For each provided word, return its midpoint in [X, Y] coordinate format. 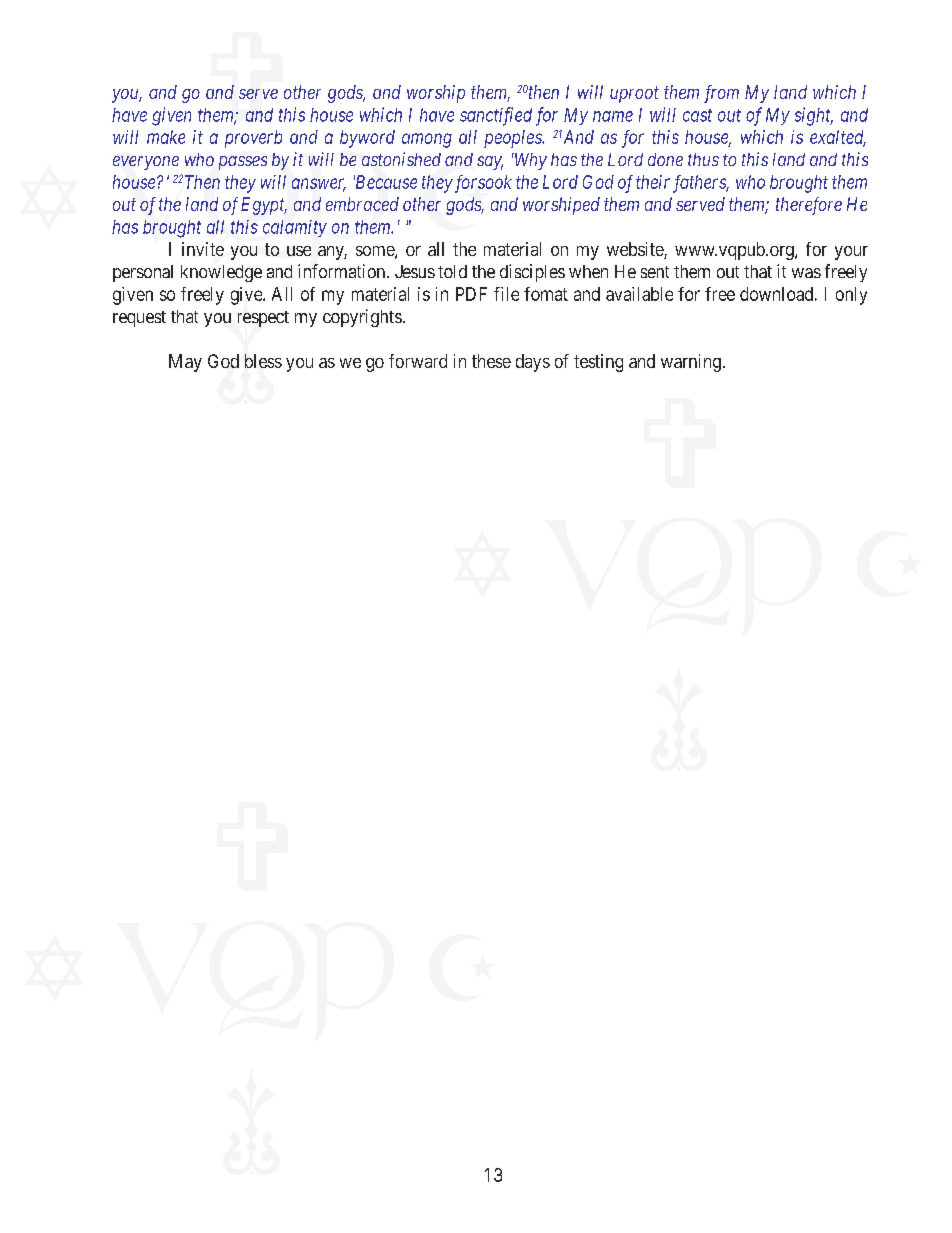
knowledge [221, 273]
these [491, 361]
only [851, 296]
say [490, 163]
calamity [295, 228]
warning [691, 363]
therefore [809, 206]
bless [263, 361]
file [506, 294]
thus [703, 159]
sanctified [496, 116]
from [721, 94]
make [166, 137]
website [636, 250]
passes [243, 163]
